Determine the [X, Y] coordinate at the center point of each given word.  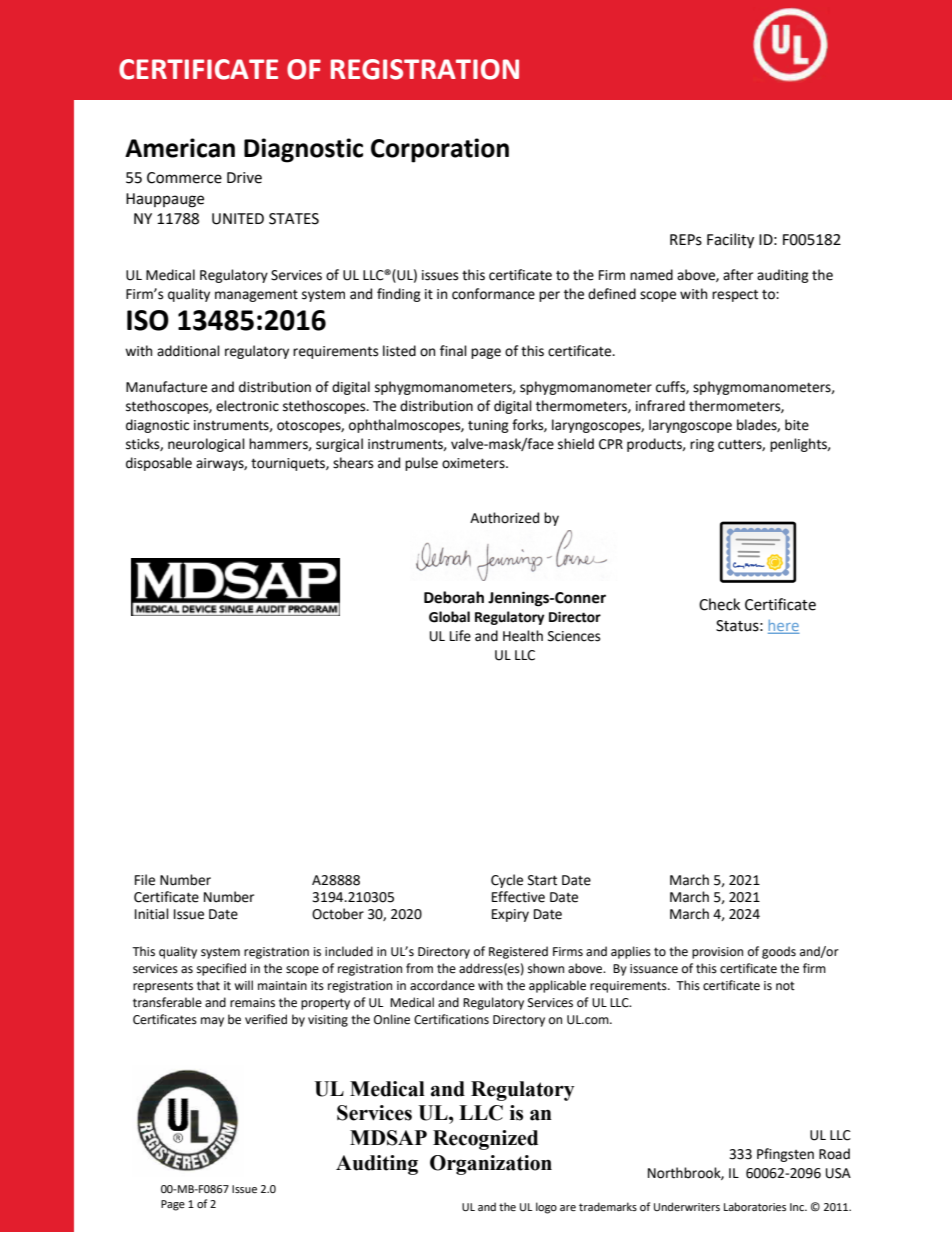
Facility [730, 241]
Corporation [440, 150]
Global [449, 617]
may [212, 1022]
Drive [244, 178]
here [784, 625]
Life [460, 636]
